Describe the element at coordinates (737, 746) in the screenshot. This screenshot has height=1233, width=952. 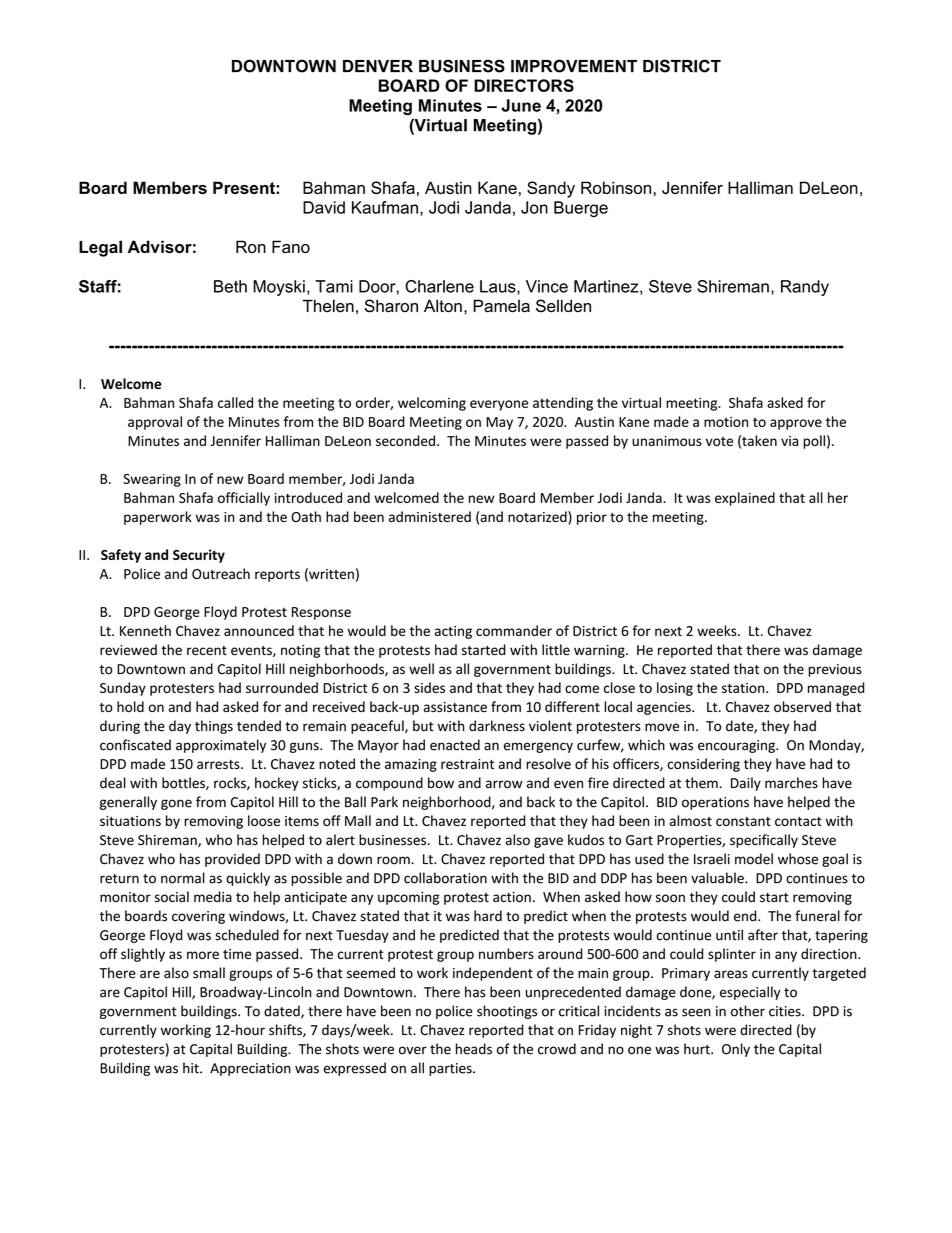
I see `encouraging` at that location.
